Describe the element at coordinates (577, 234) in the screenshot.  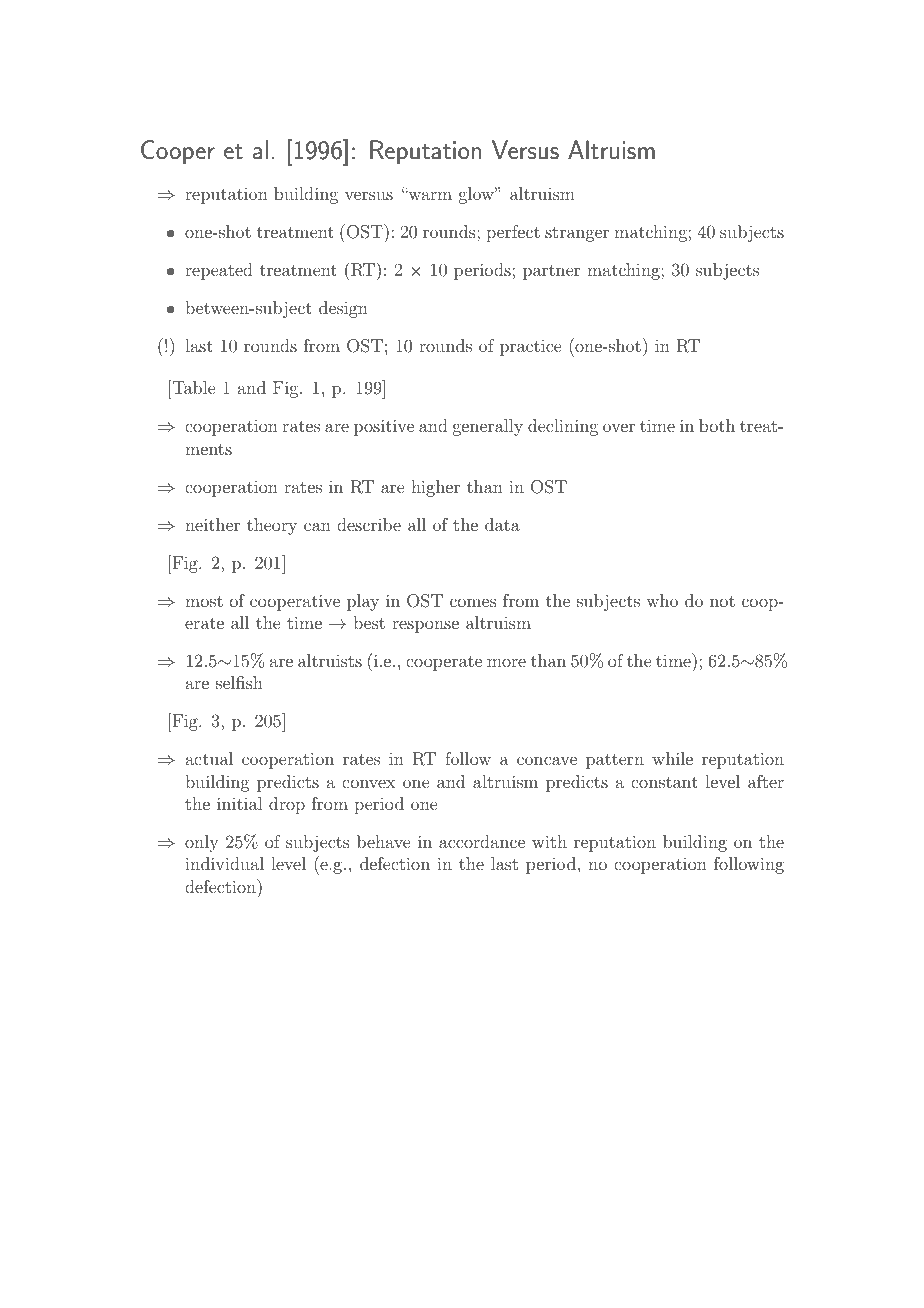
I see `stranger` at that location.
